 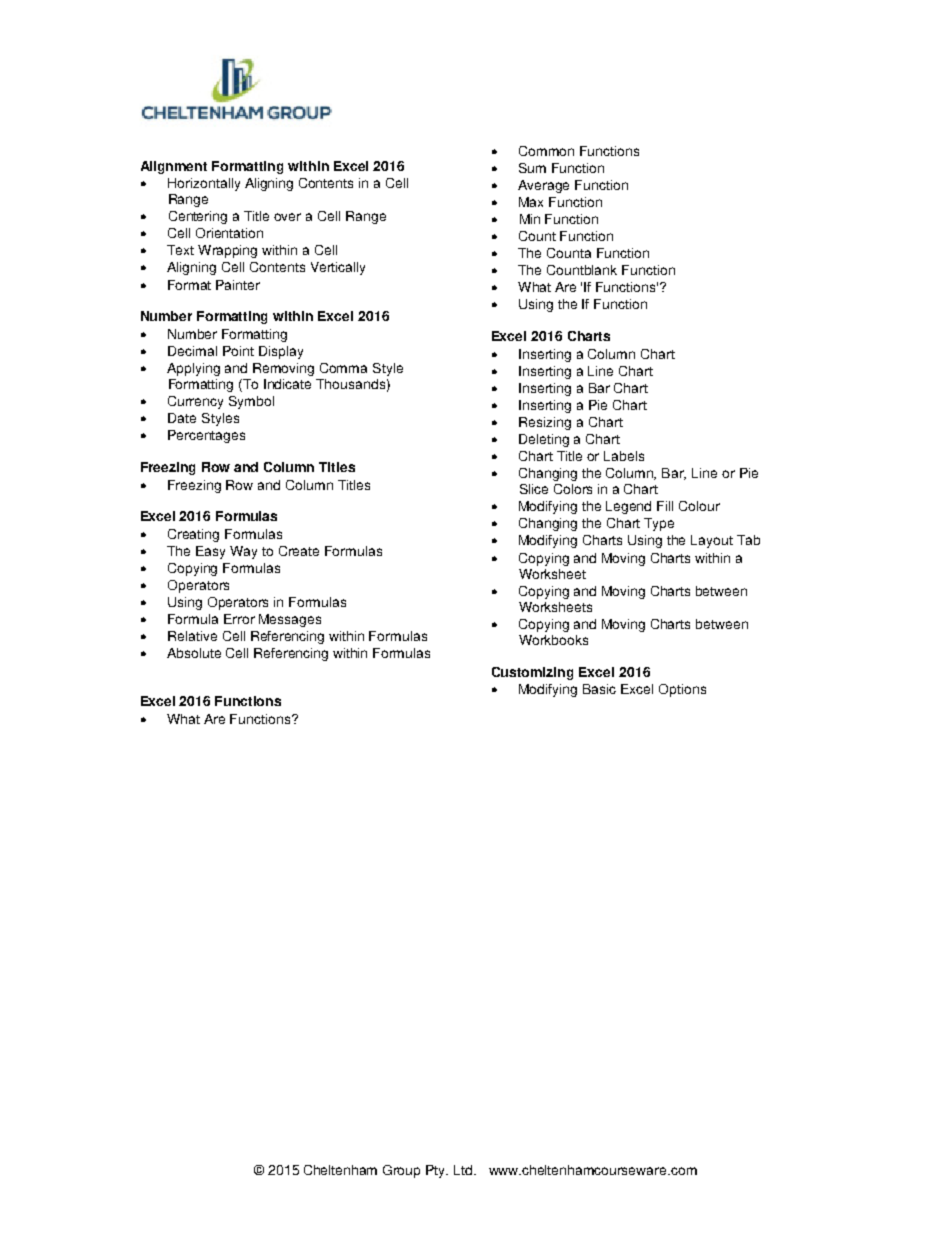 What do you see at coordinates (665, 506) in the image?
I see `Fill` at bounding box center [665, 506].
